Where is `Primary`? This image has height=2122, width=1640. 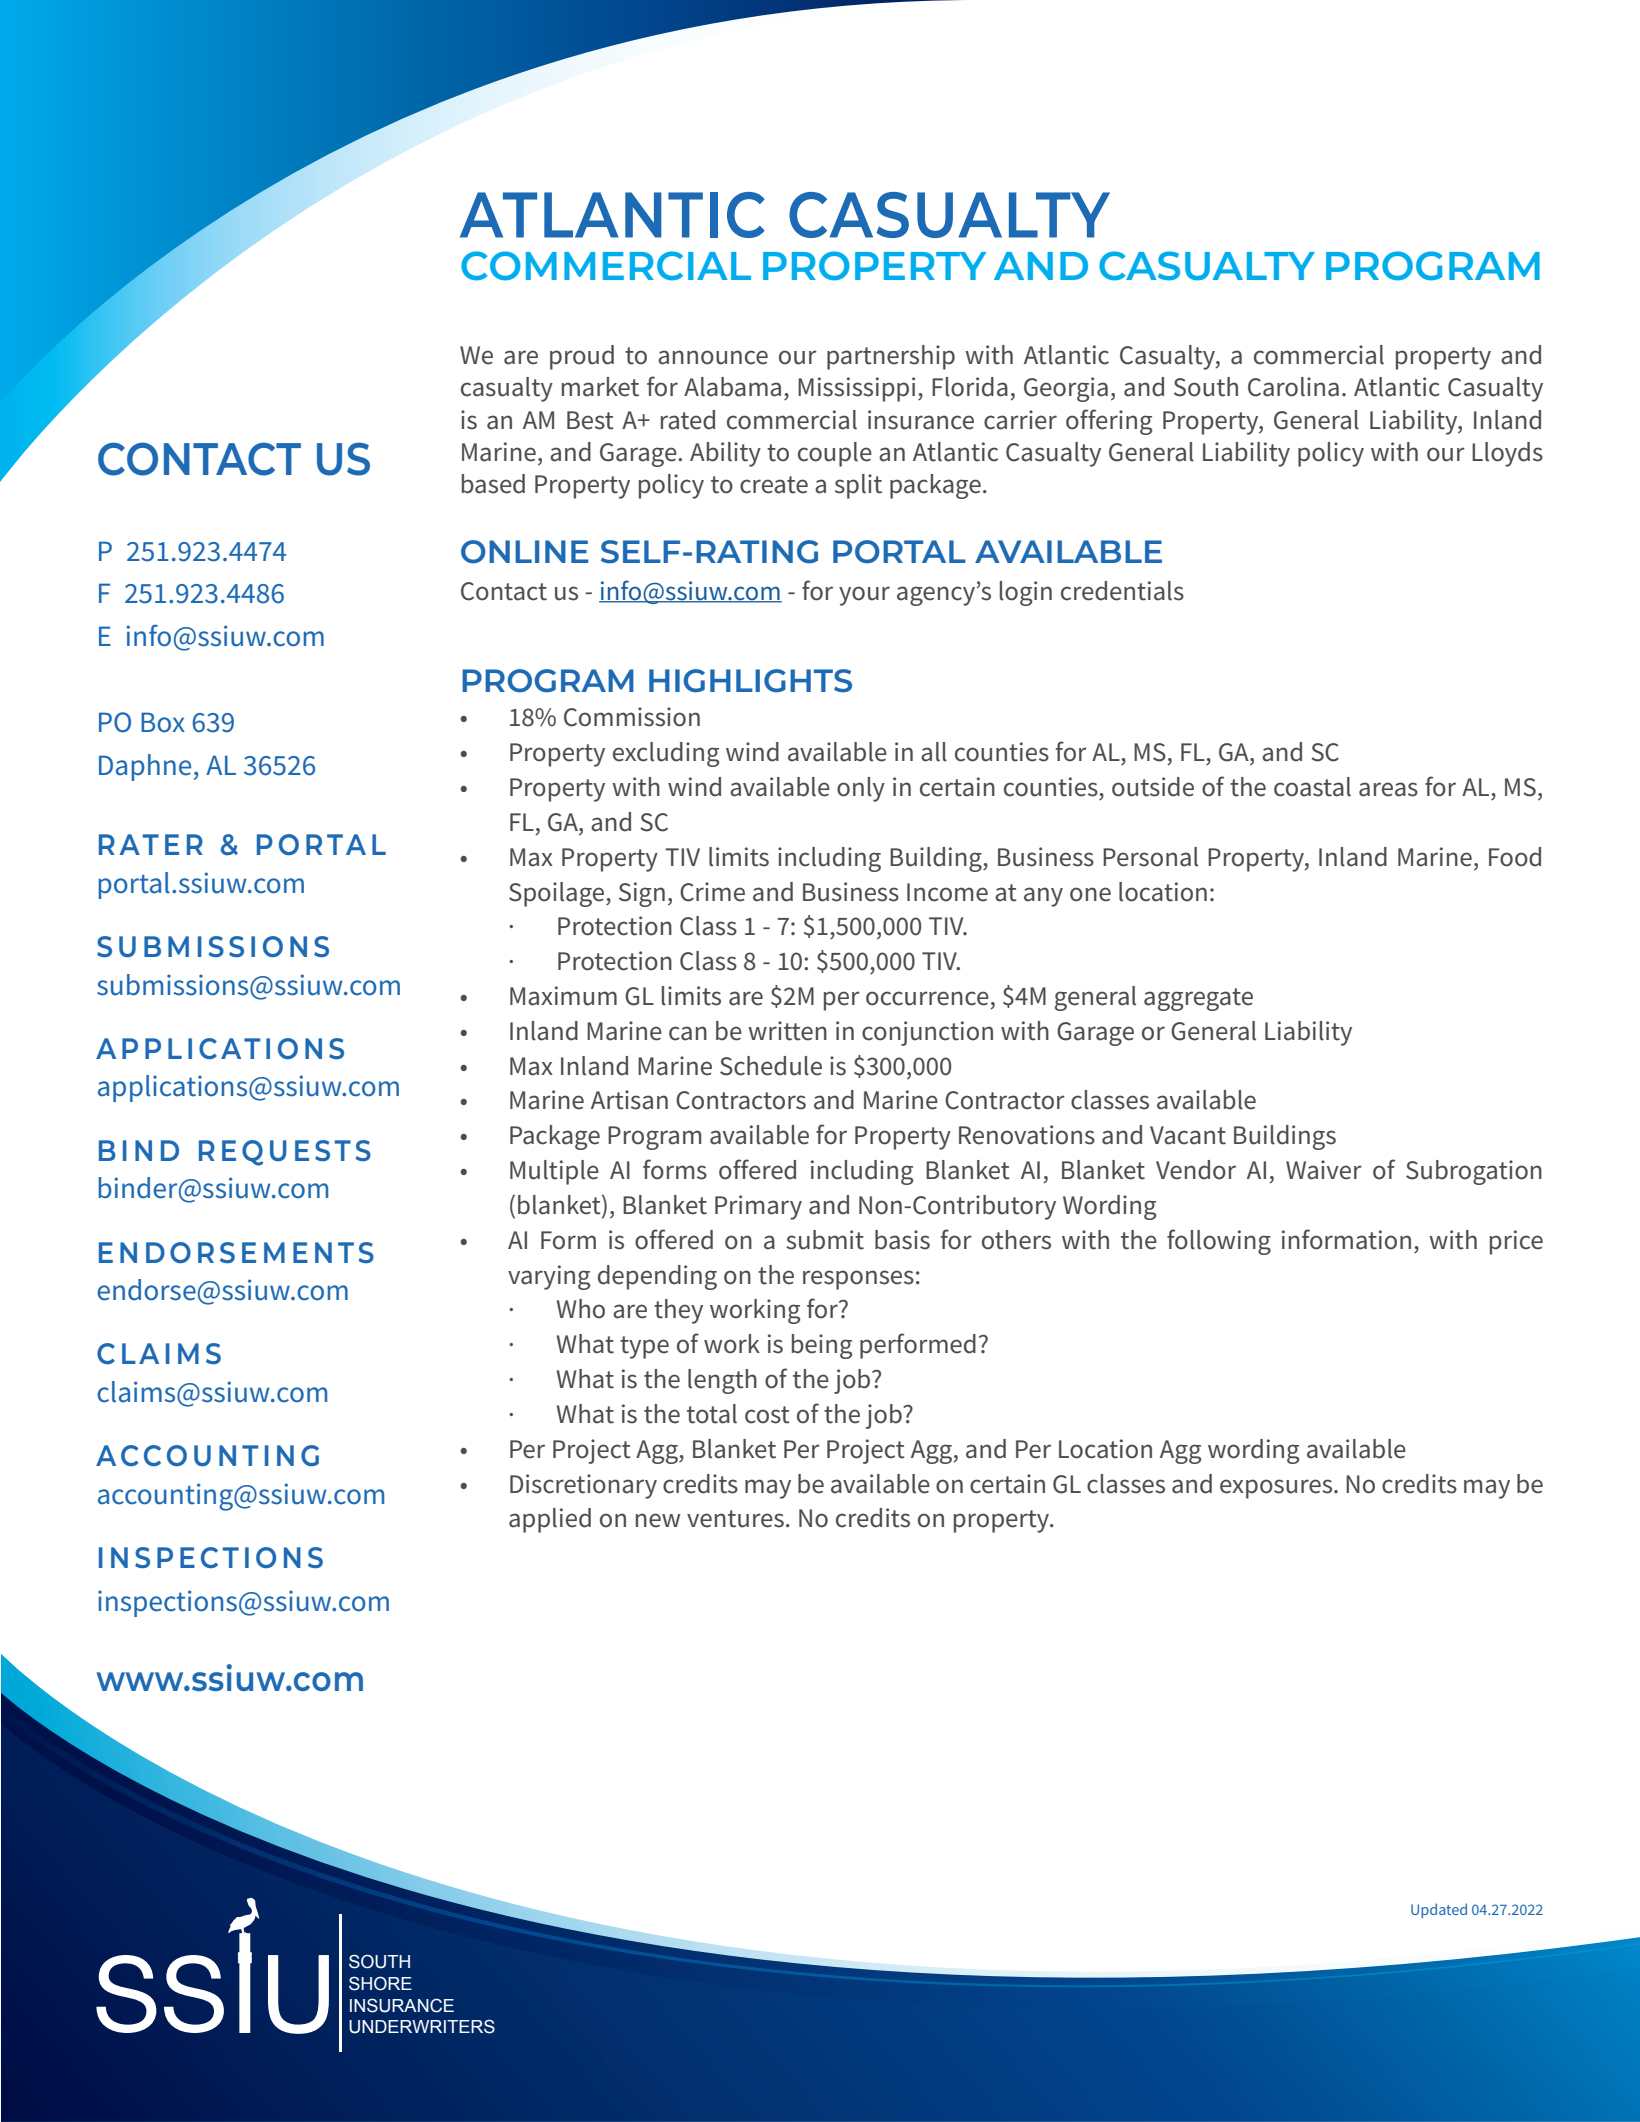
Primary is located at coordinates (758, 1207).
